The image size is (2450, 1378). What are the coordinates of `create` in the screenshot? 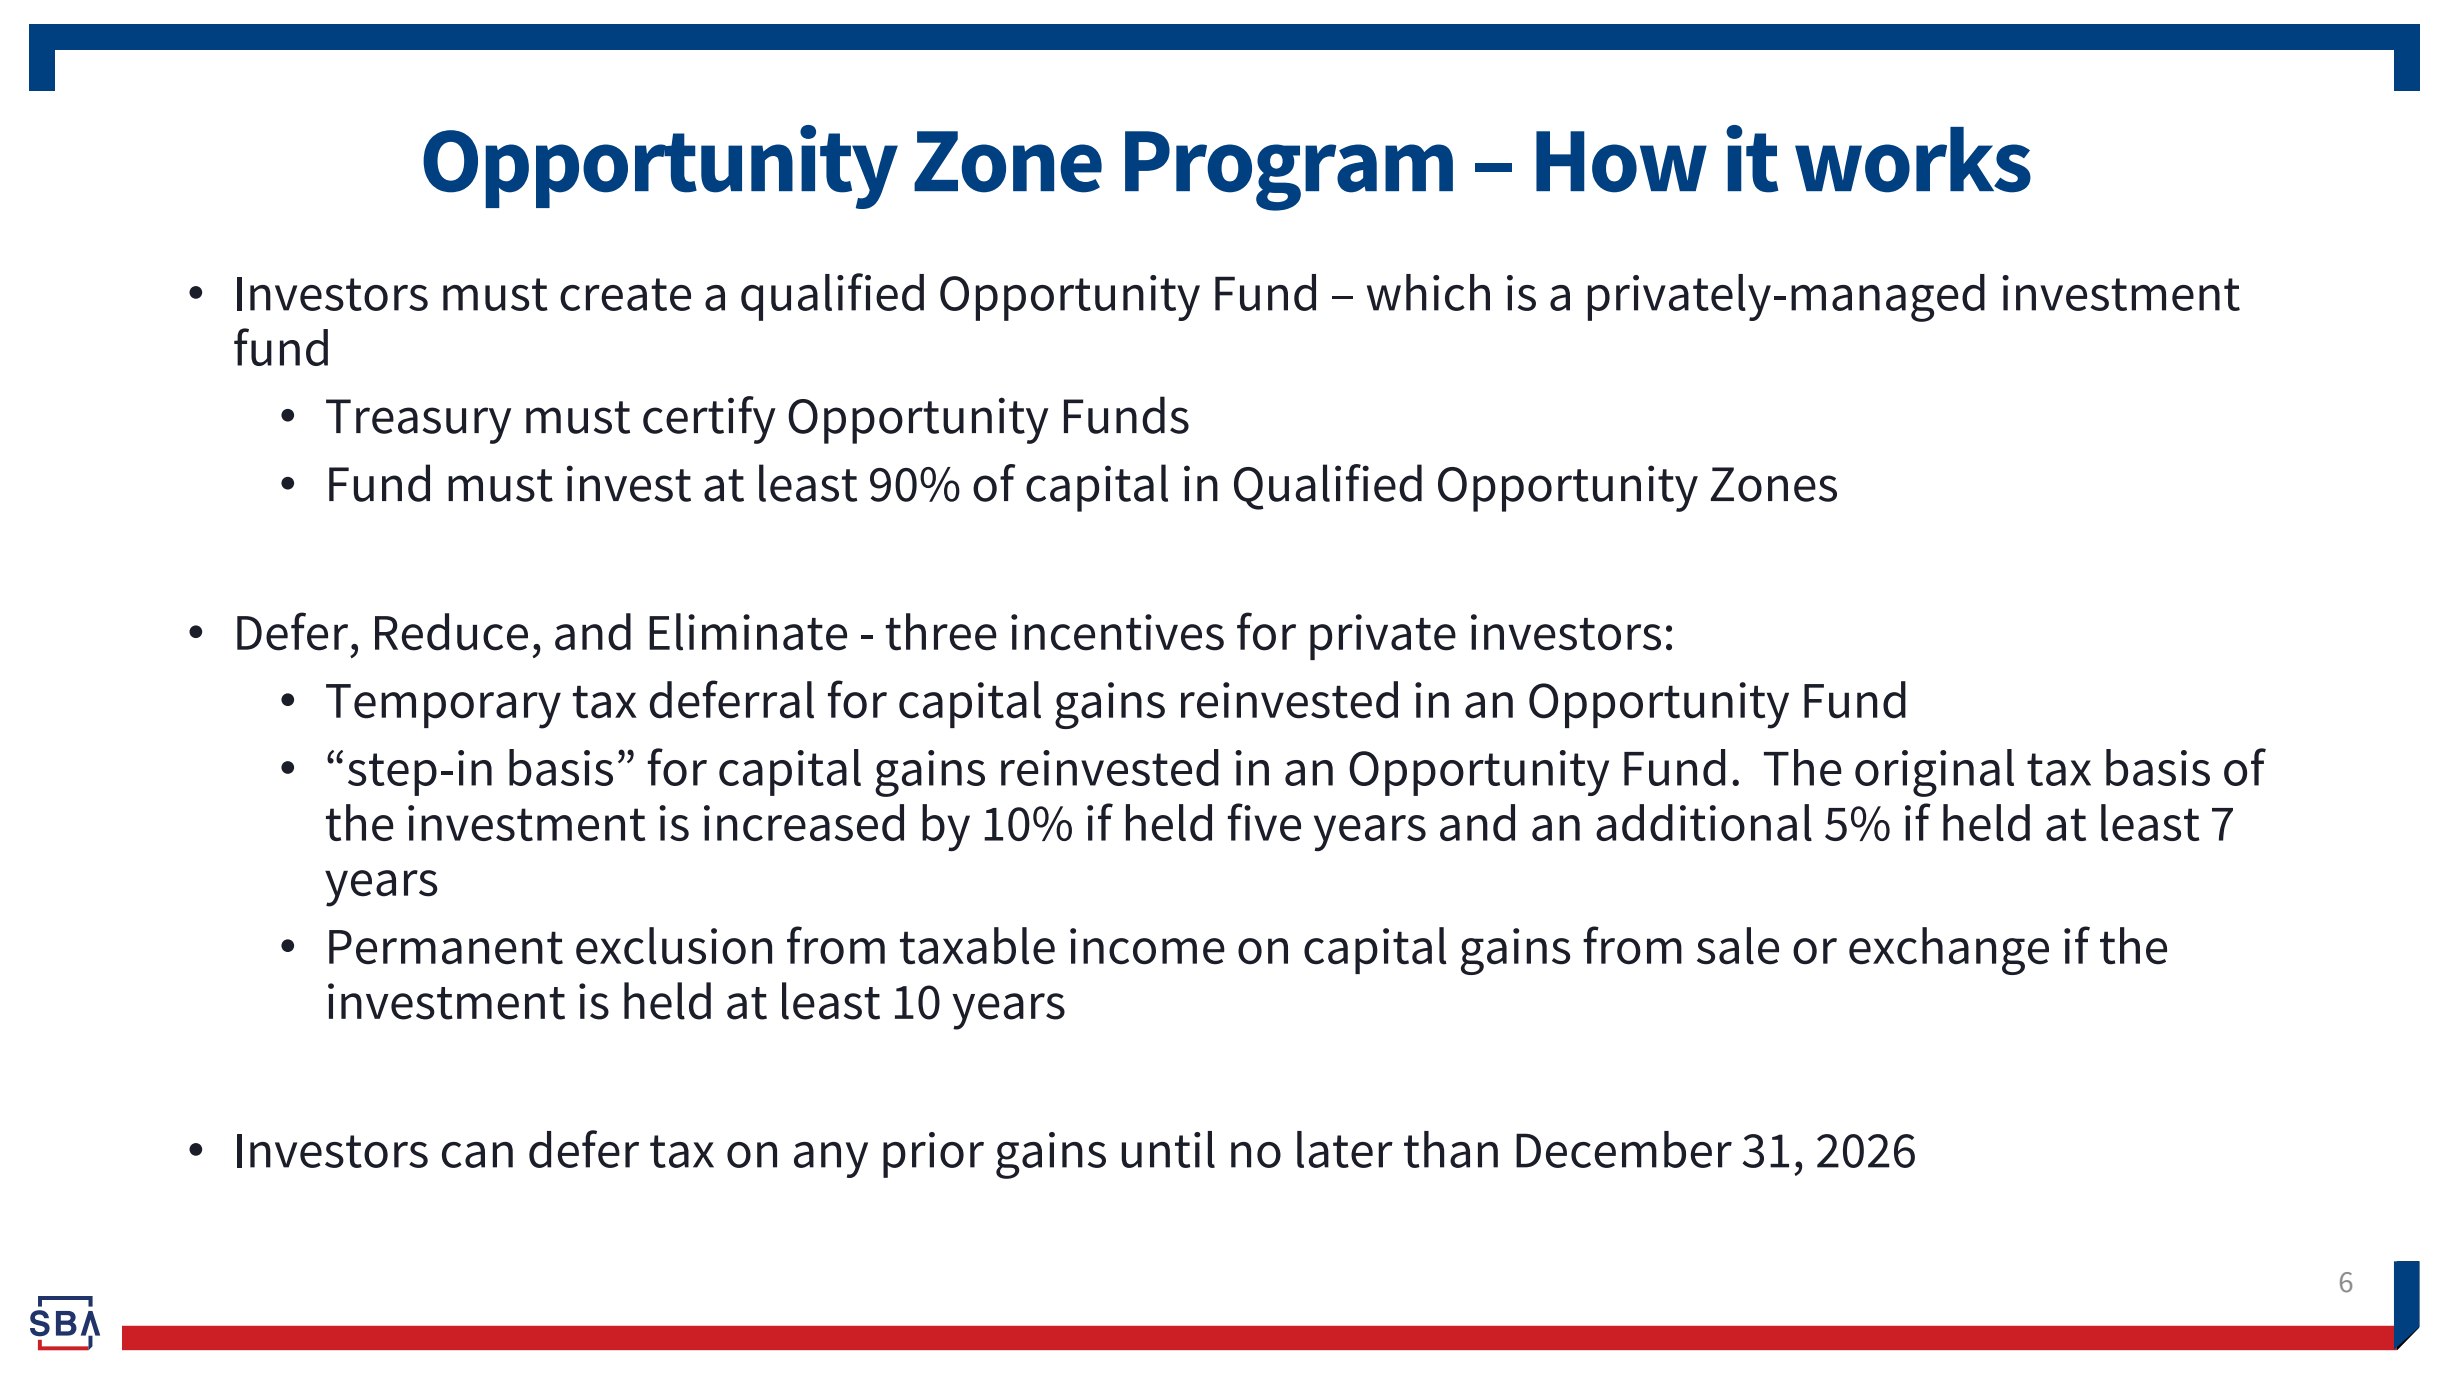 It's located at (625, 294).
